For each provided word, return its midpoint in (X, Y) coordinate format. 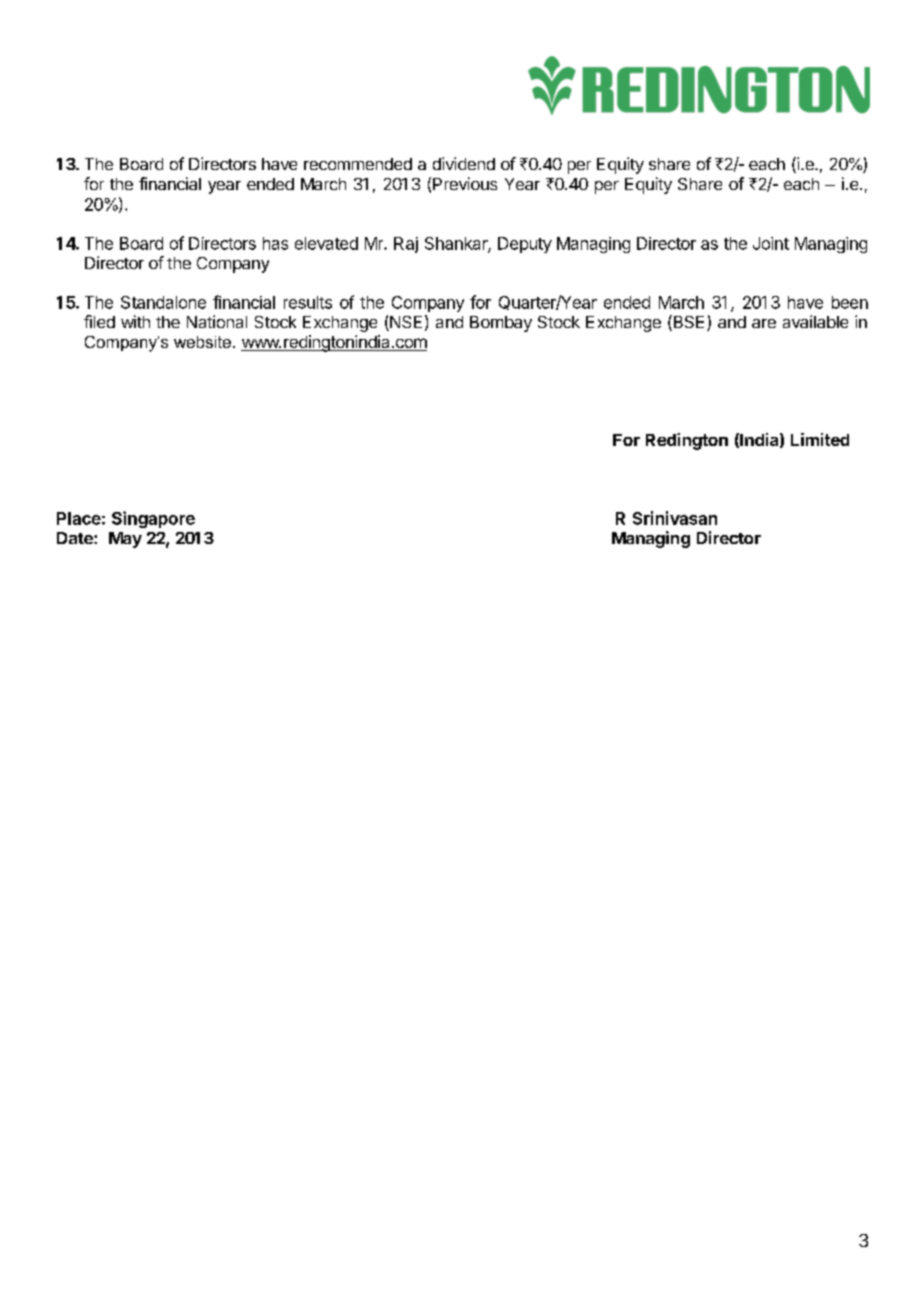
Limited (820, 439)
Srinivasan (675, 518)
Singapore (153, 519)
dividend (464, 163)
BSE (689, 323)
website (202, 342)
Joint (771, 243)
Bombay (501, 324)
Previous (465, 183)
